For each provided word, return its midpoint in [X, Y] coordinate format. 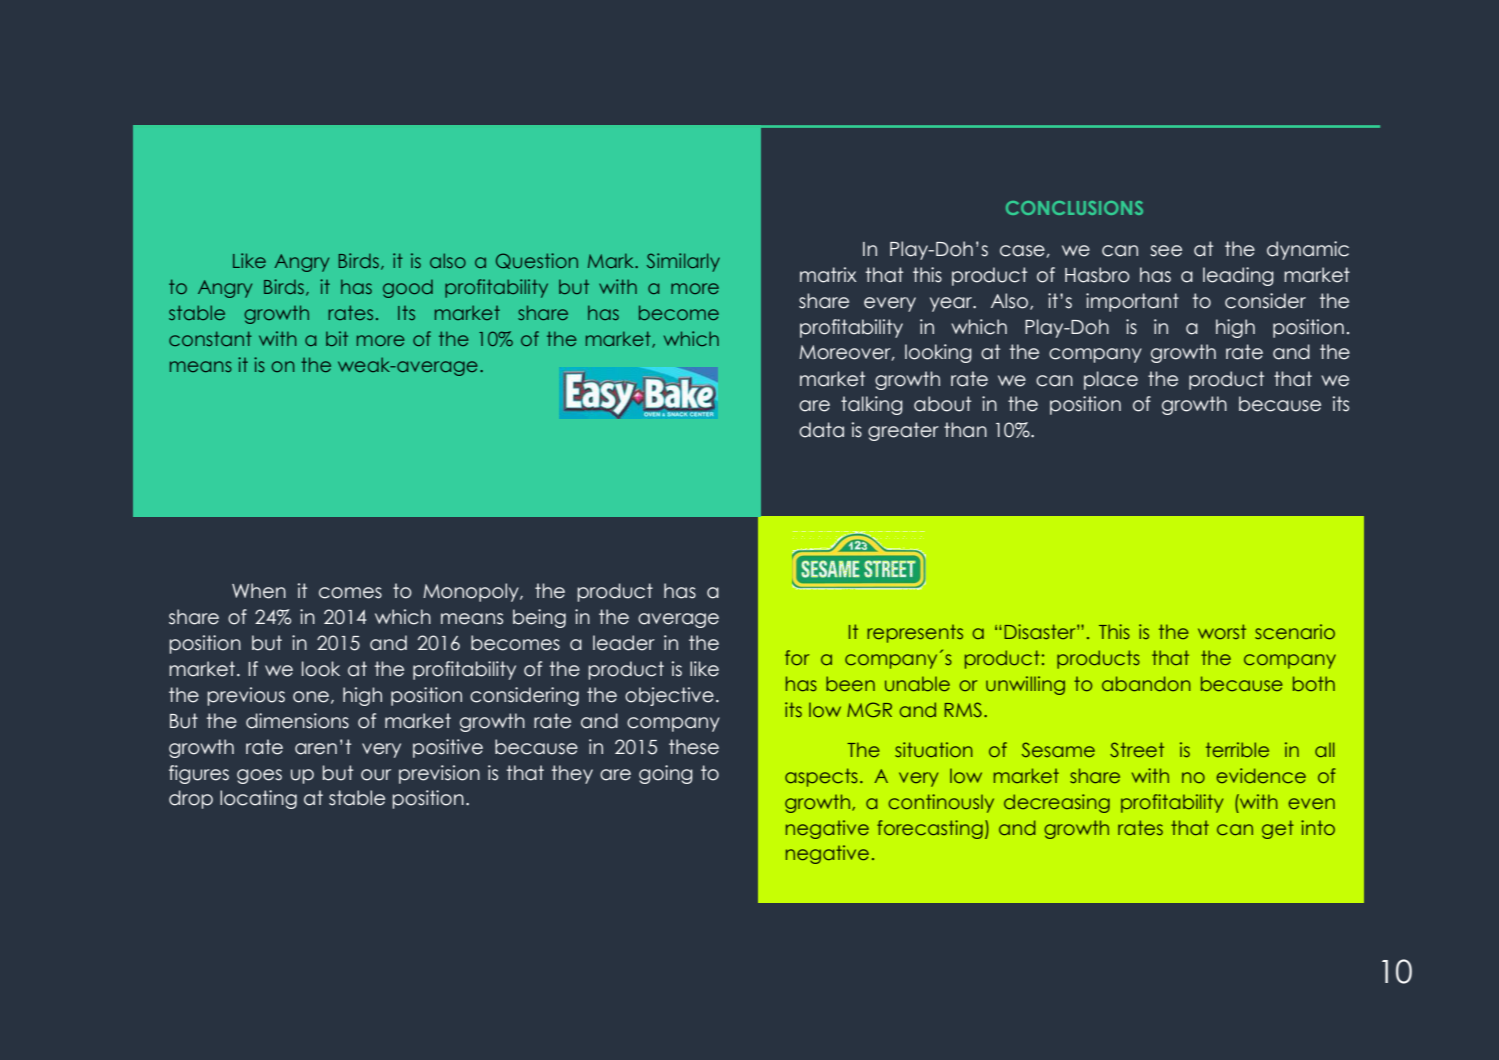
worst [1222, 631]
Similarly [683, 262]
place [1111, 380]
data [821, 430]
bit [337, 338]
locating [258, 799]
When [259, 591]
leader [624, 643]
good [408, 289]
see [1166, 251]
